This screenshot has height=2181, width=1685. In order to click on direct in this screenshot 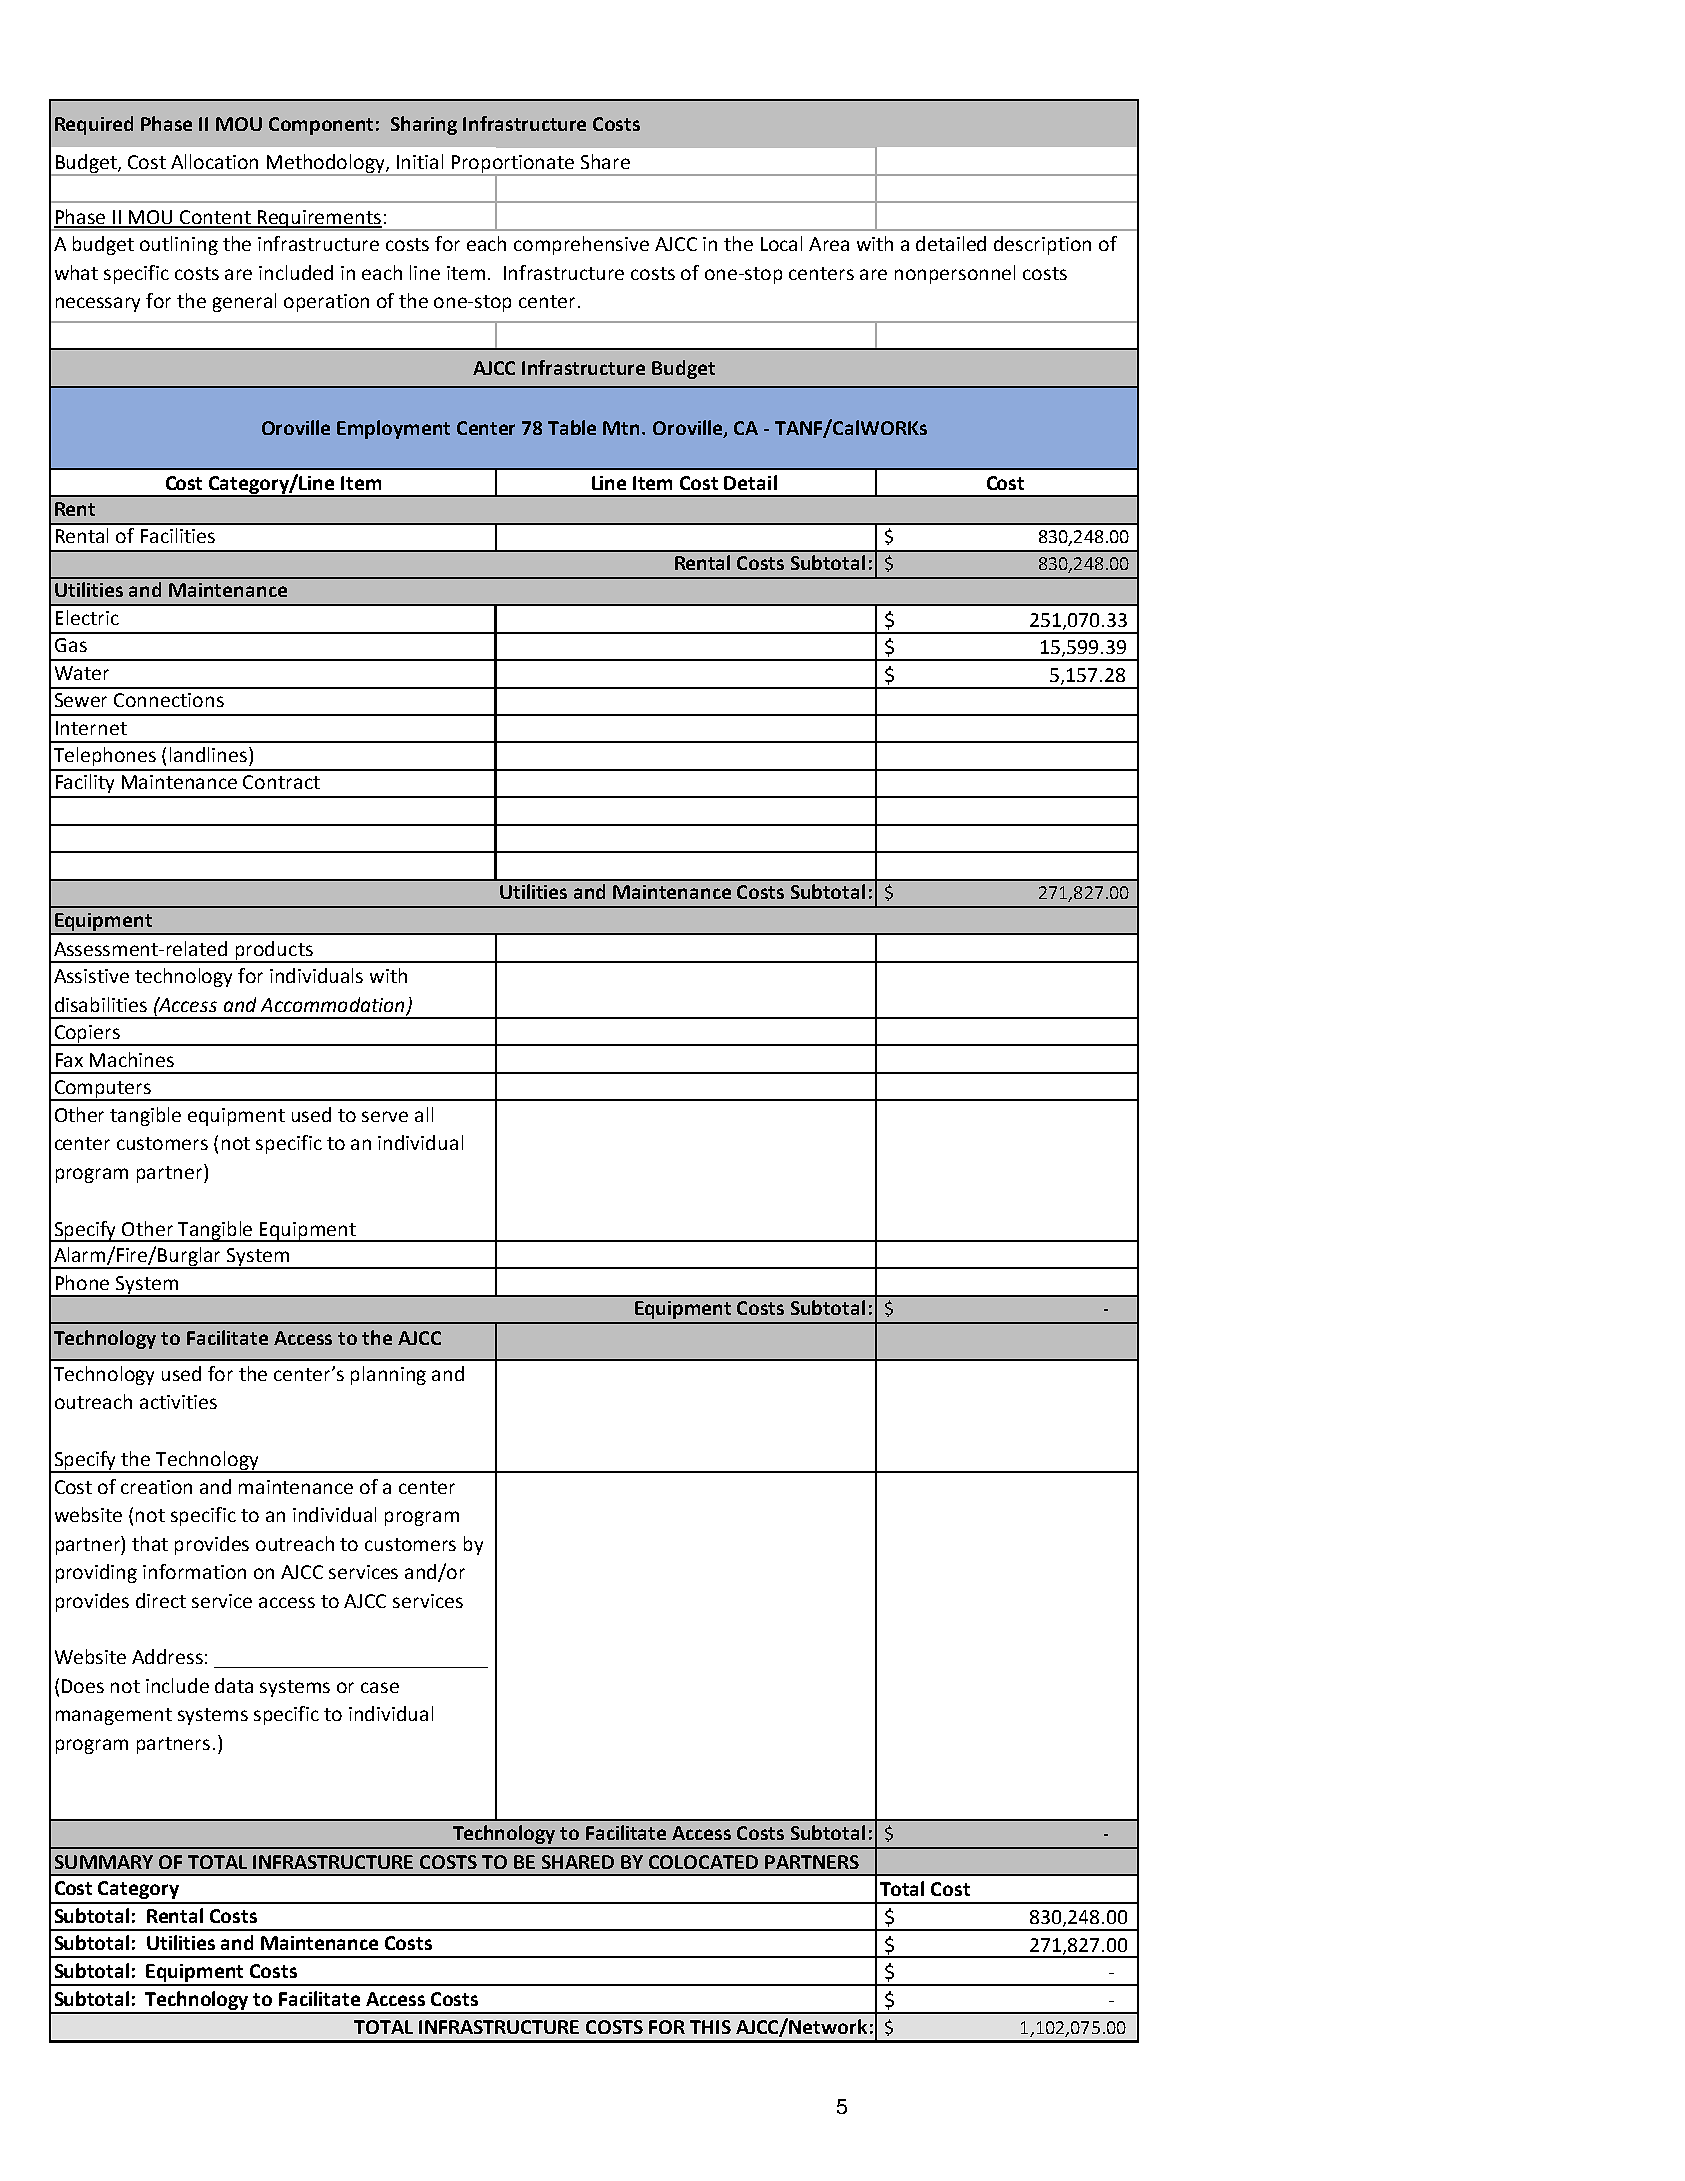, I will do `click(161, 1600)`.
